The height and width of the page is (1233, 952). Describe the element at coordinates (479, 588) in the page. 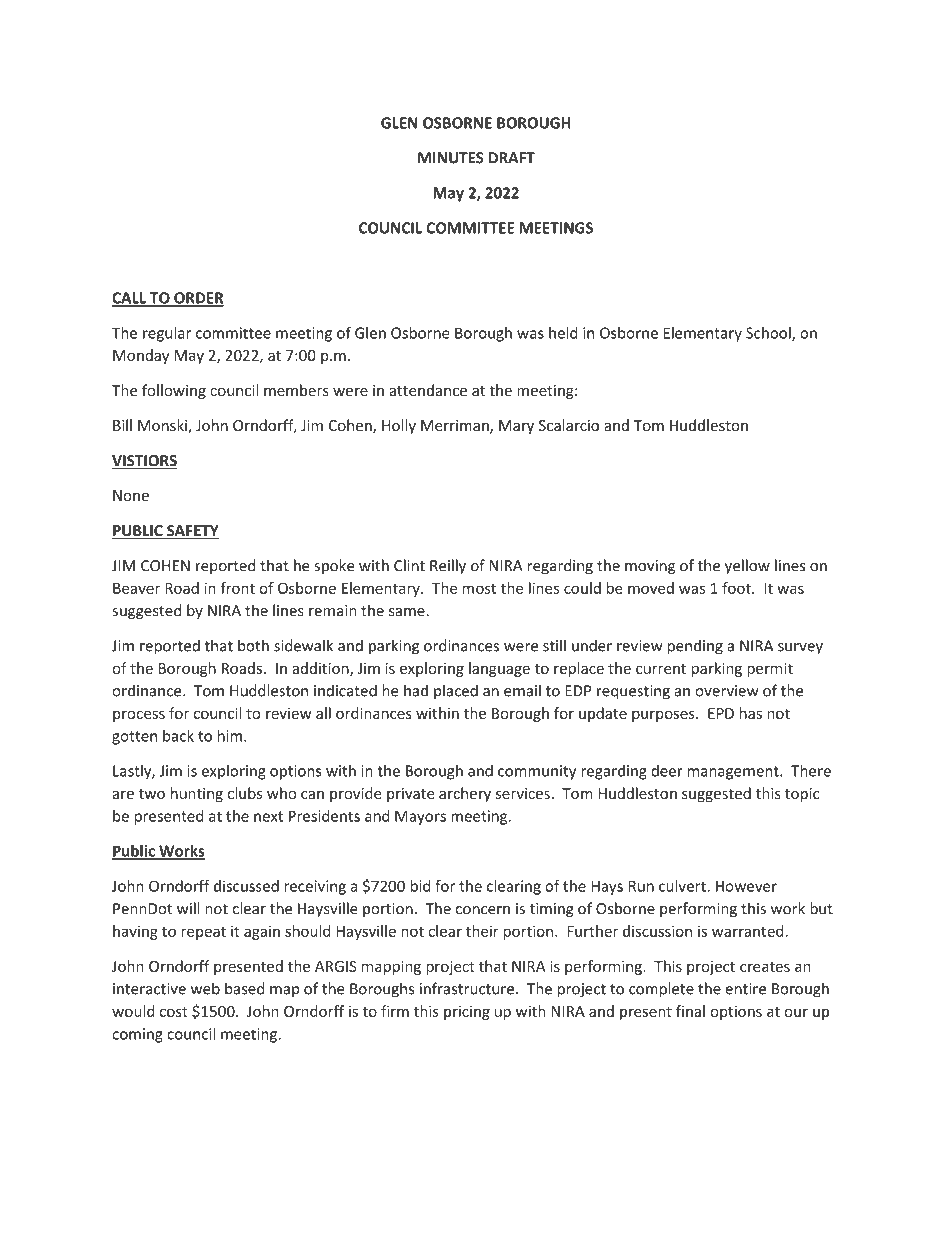

I see `most` at that location.
